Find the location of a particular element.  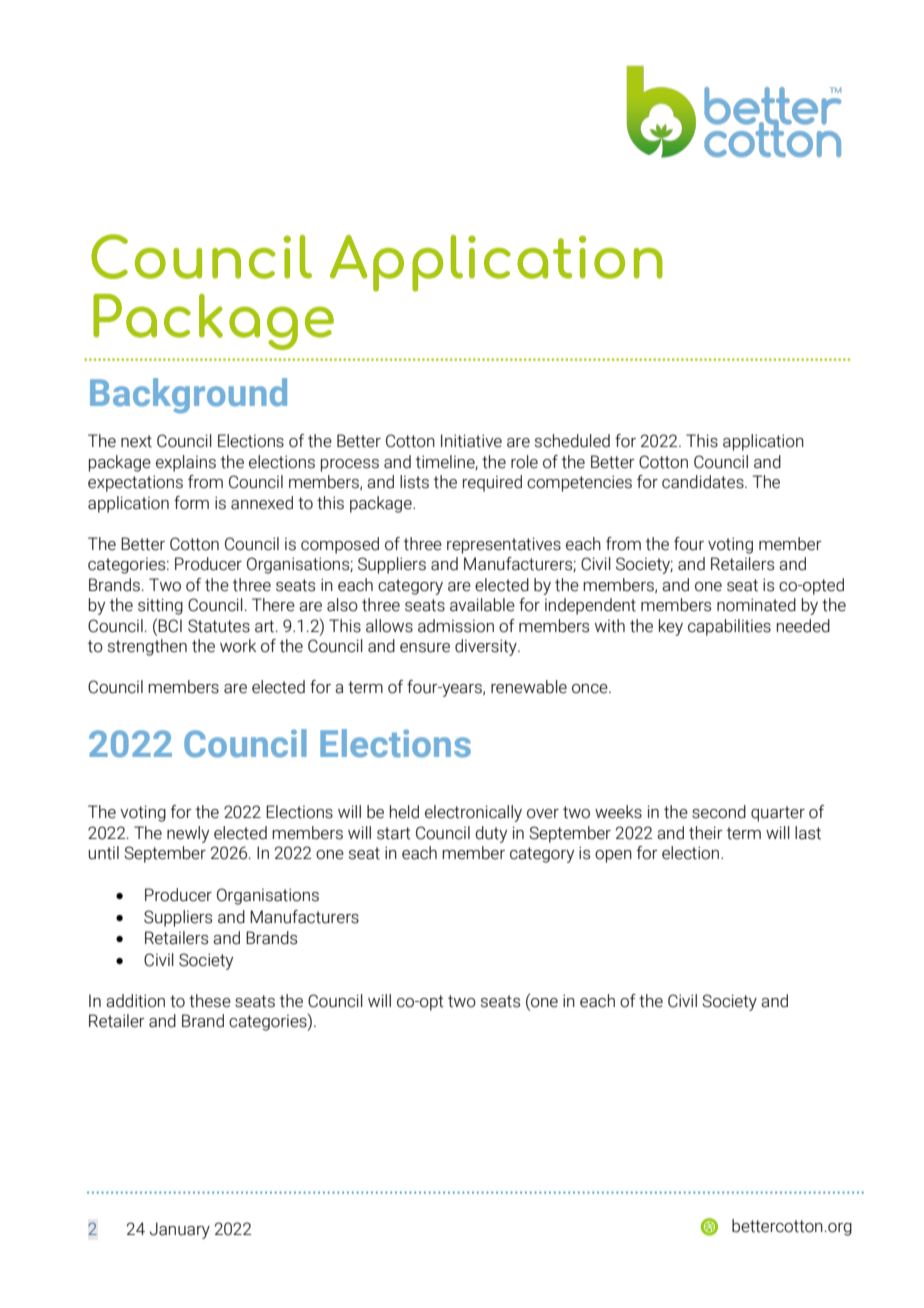

Initiative is located at coordinates (471, 441).
